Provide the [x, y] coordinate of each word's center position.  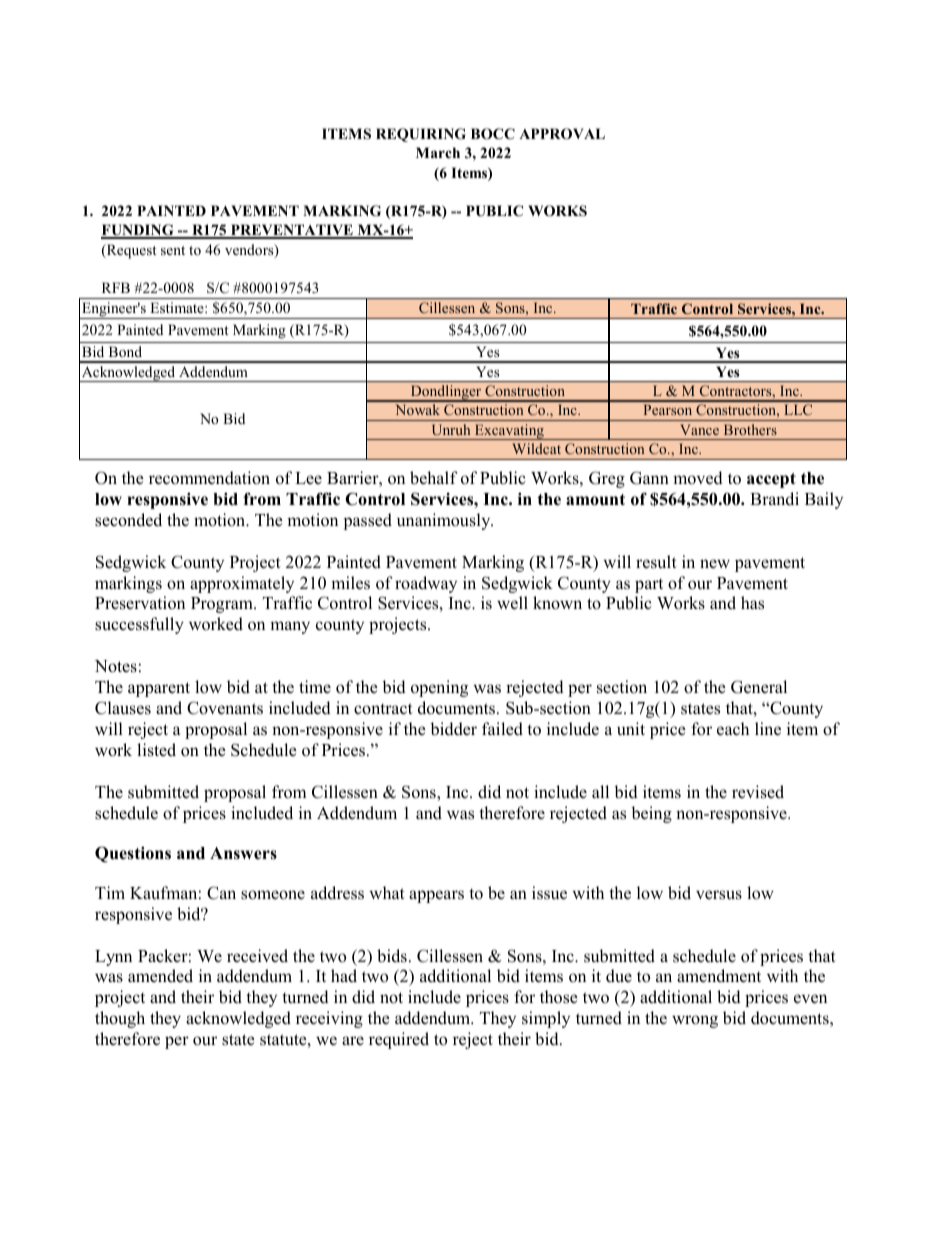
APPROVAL [562, 134]
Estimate [178, 307]
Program [223, 605]
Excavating [509, 432]
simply [546, 1019]
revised [758, 792]
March [438, 152]
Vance [699, 429]
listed [156, 750]
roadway [426, 584]
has [752, 603]
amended [160, 976]
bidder [453, 729]
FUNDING [138, 231]
